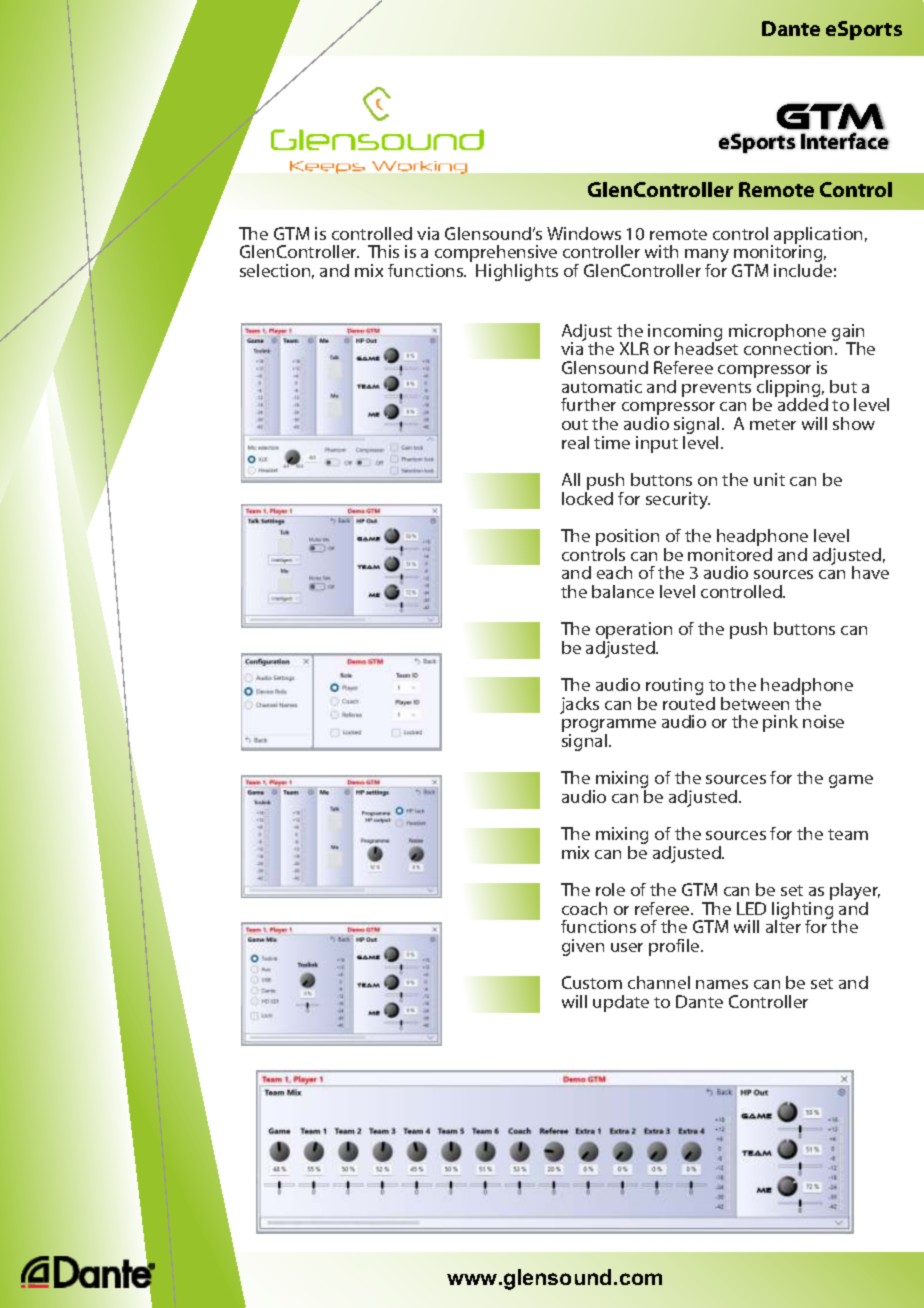 This screenshot has width=924, height=1308. I want to click on added, so click(801, 403).
